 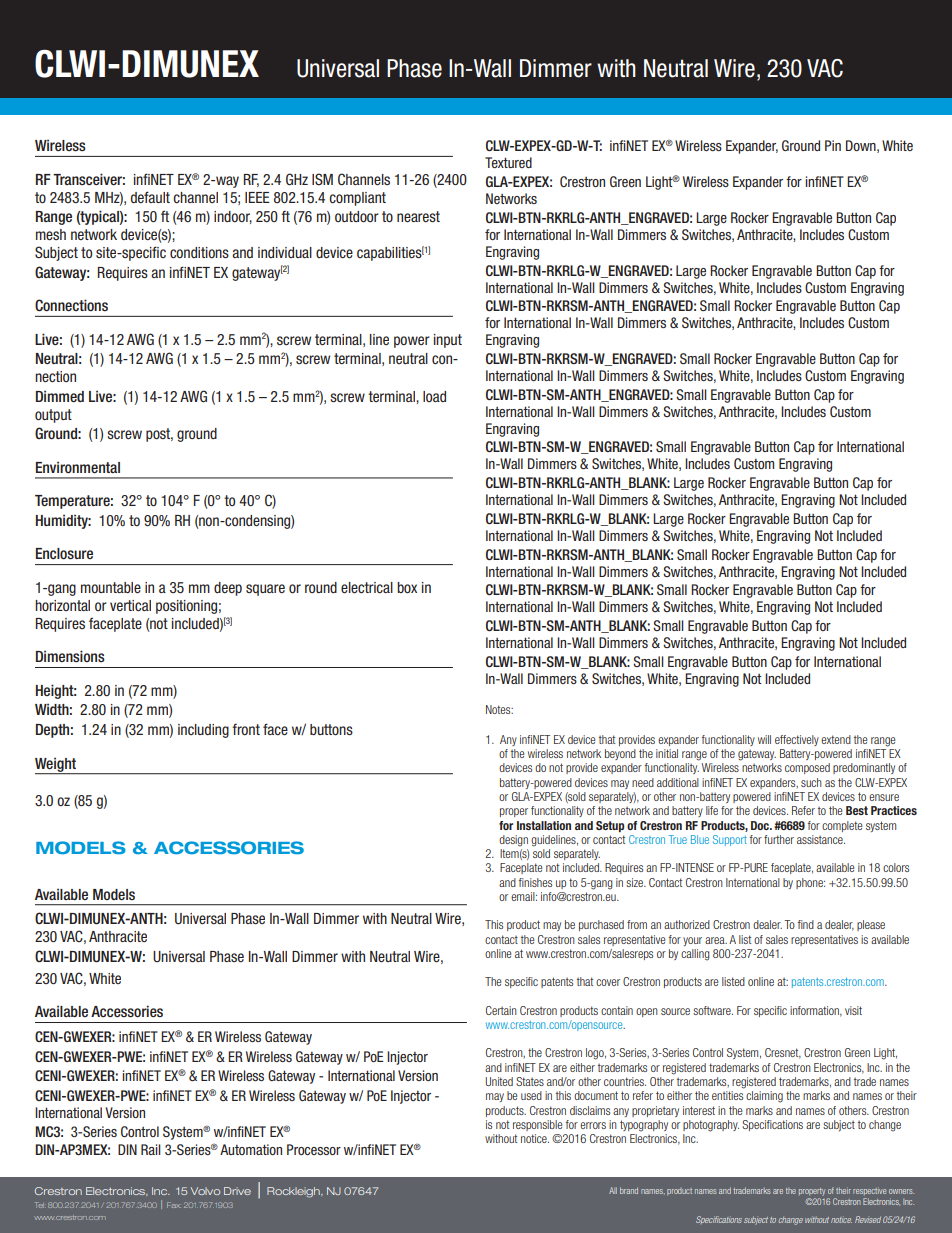 I want to click on Fax, so click(x=173, y=1205).
